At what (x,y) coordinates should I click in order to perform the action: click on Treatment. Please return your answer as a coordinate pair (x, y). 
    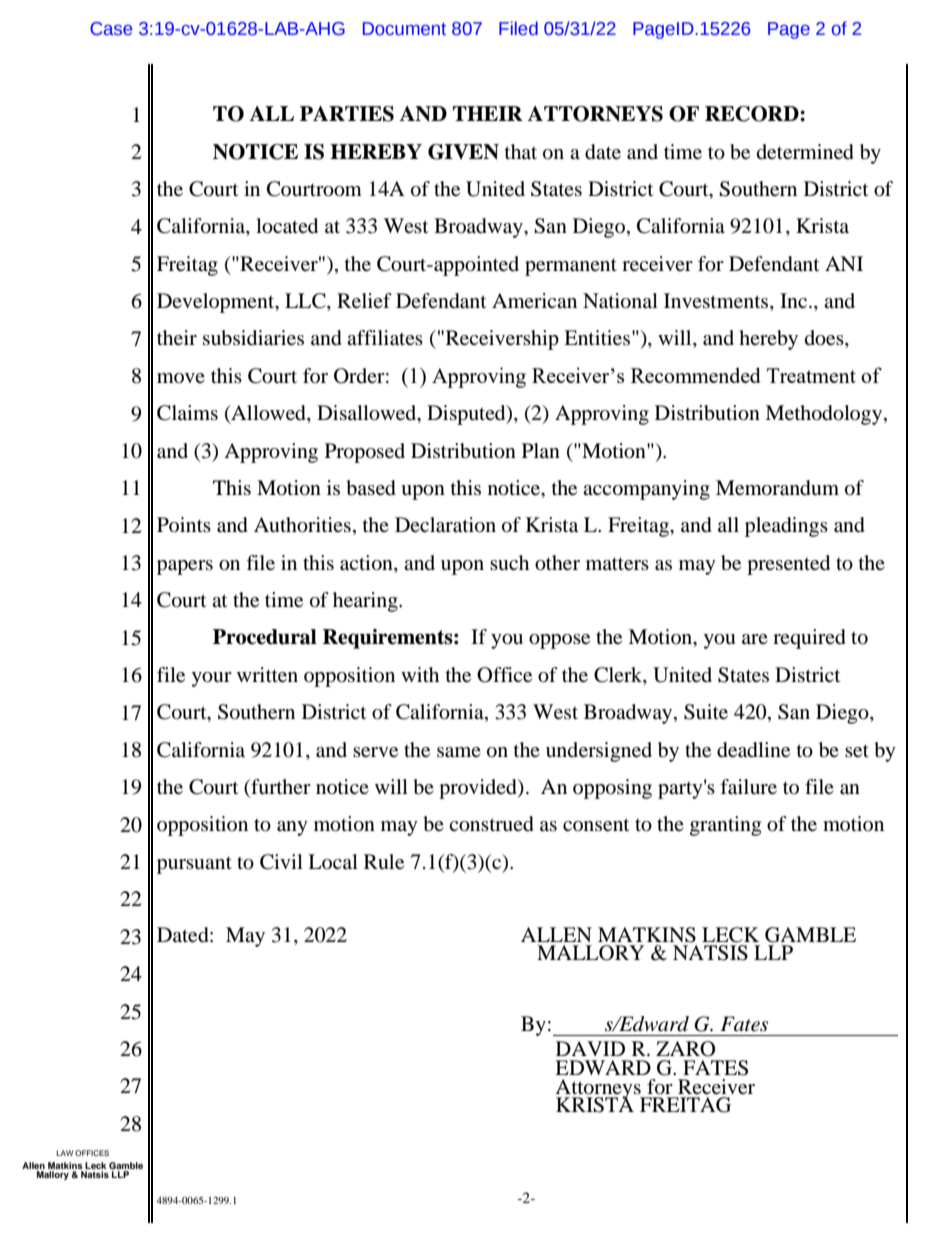
    Looking at the image, I should click on (811, 375).
